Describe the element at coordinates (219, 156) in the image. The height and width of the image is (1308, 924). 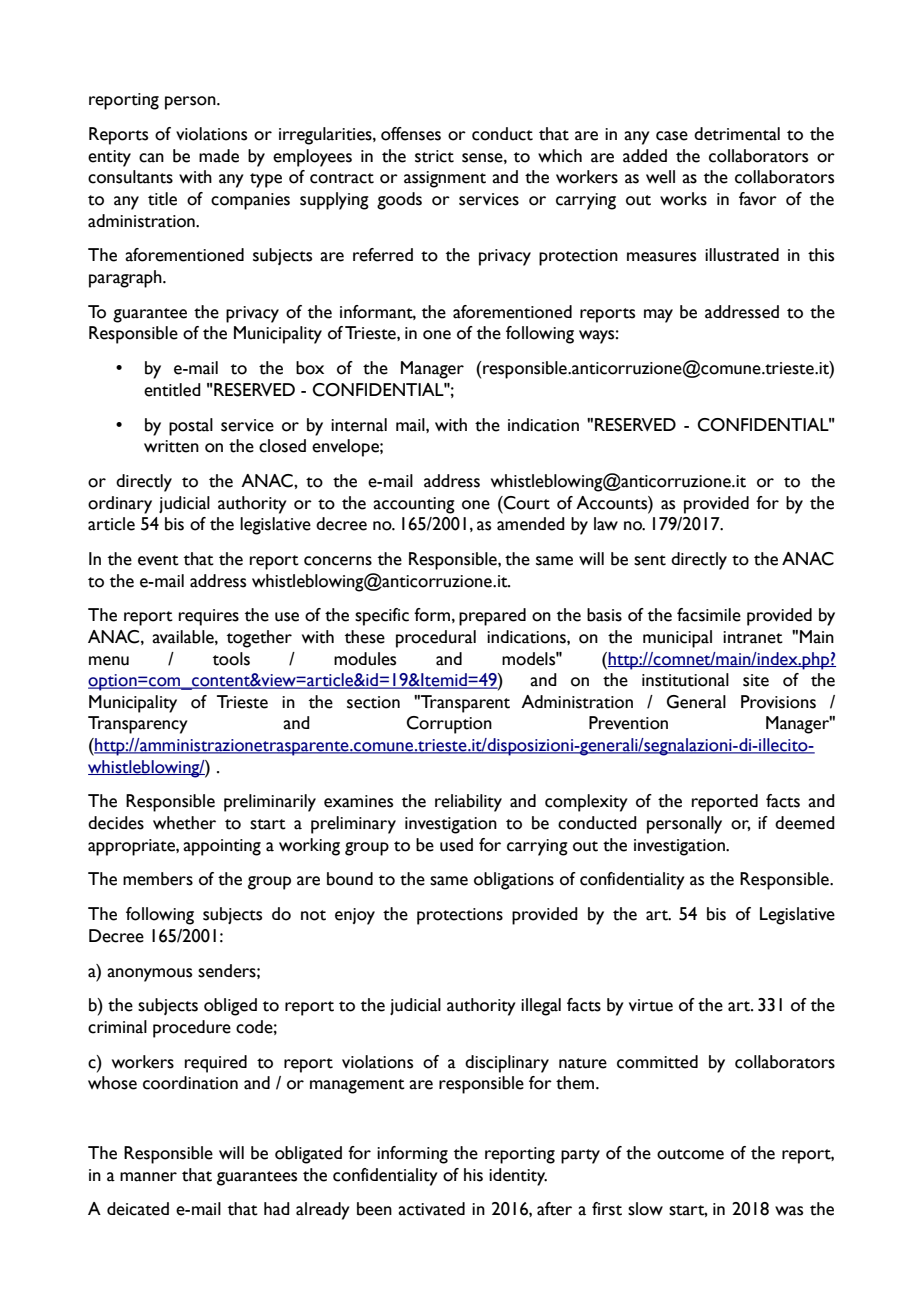
I see `made` at that location.
